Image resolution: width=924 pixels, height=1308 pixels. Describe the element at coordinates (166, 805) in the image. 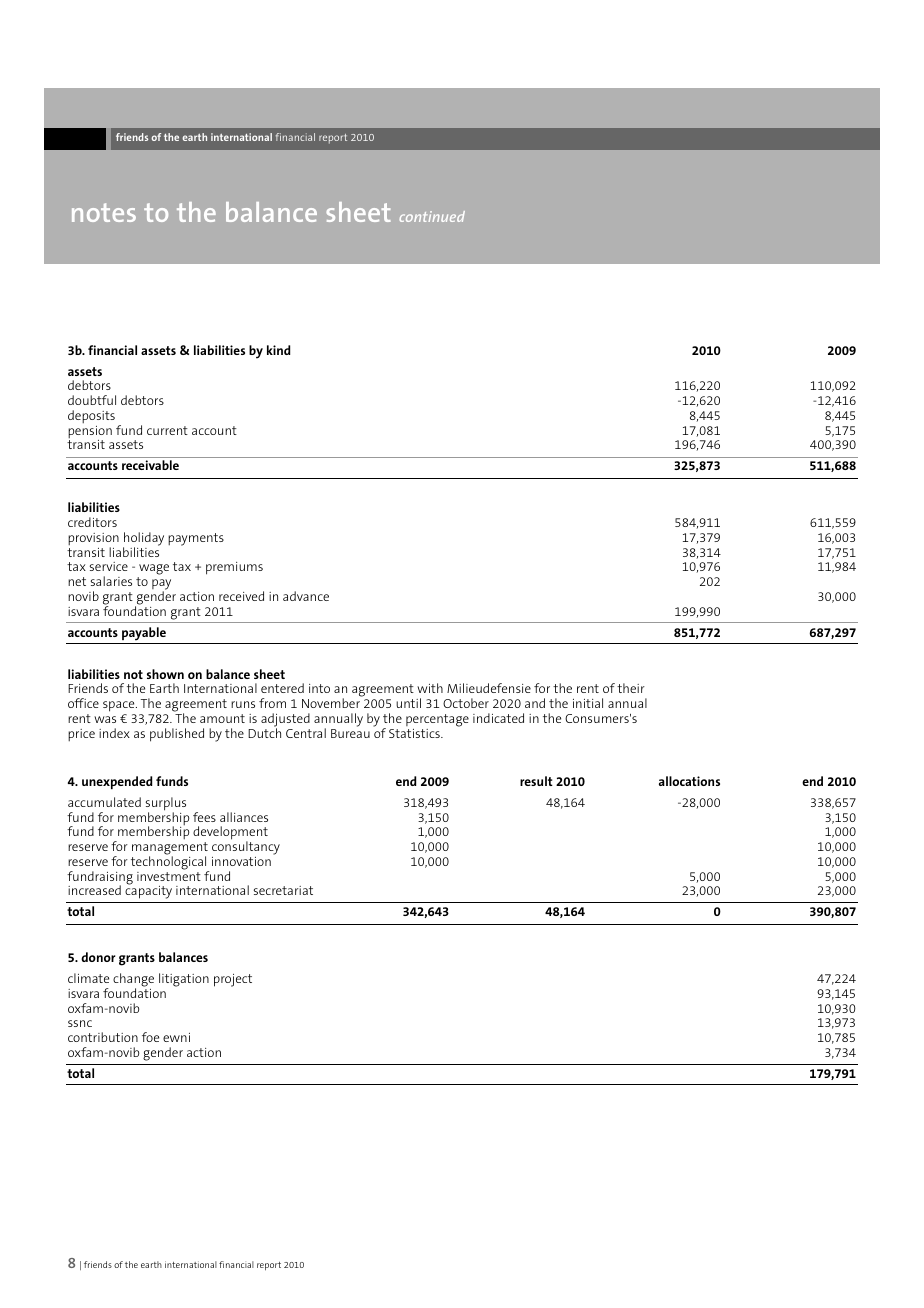

I see `surplus` at that location.
